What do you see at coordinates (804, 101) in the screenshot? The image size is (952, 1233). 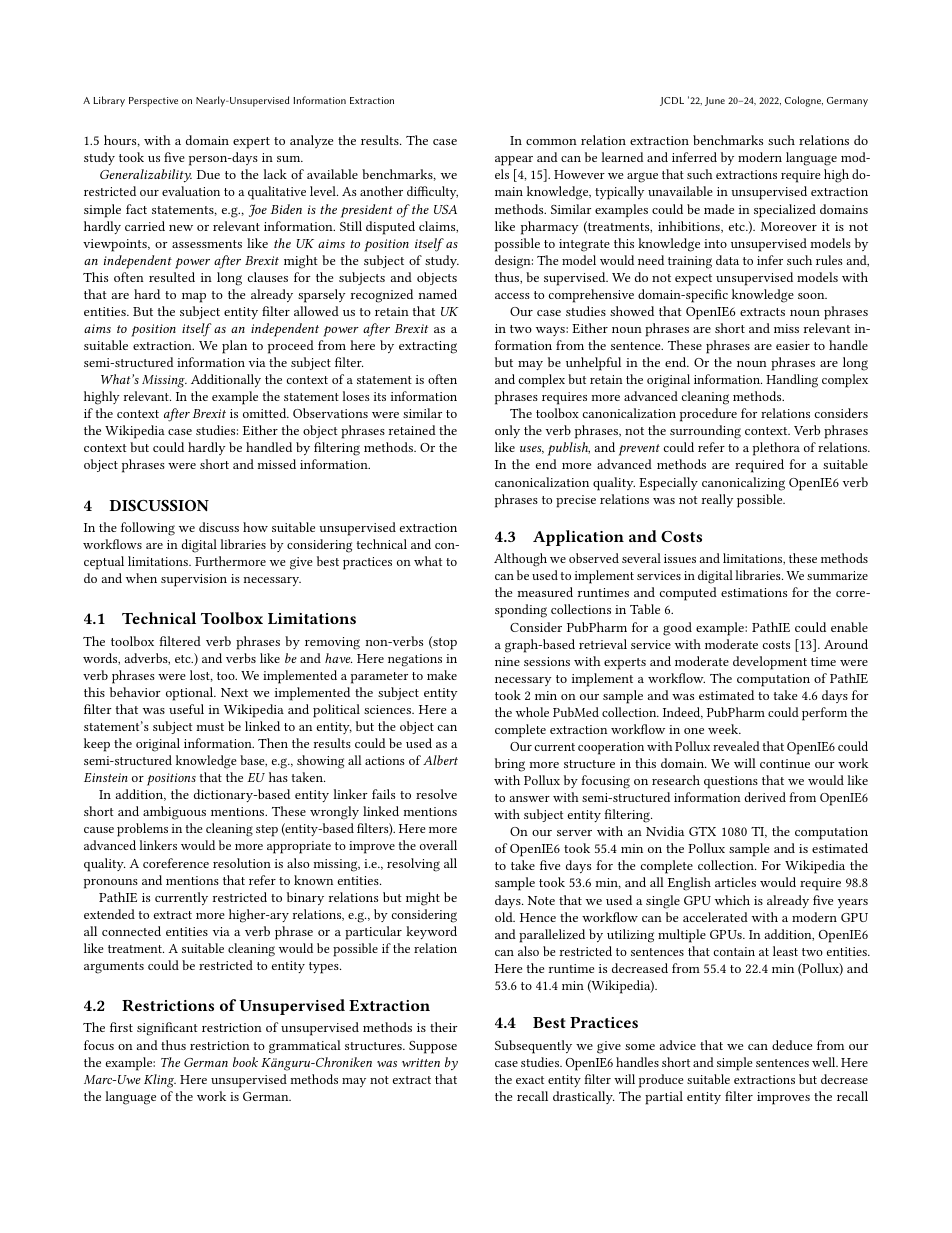 I see `Cologne` at bounding box center [804, 101].
